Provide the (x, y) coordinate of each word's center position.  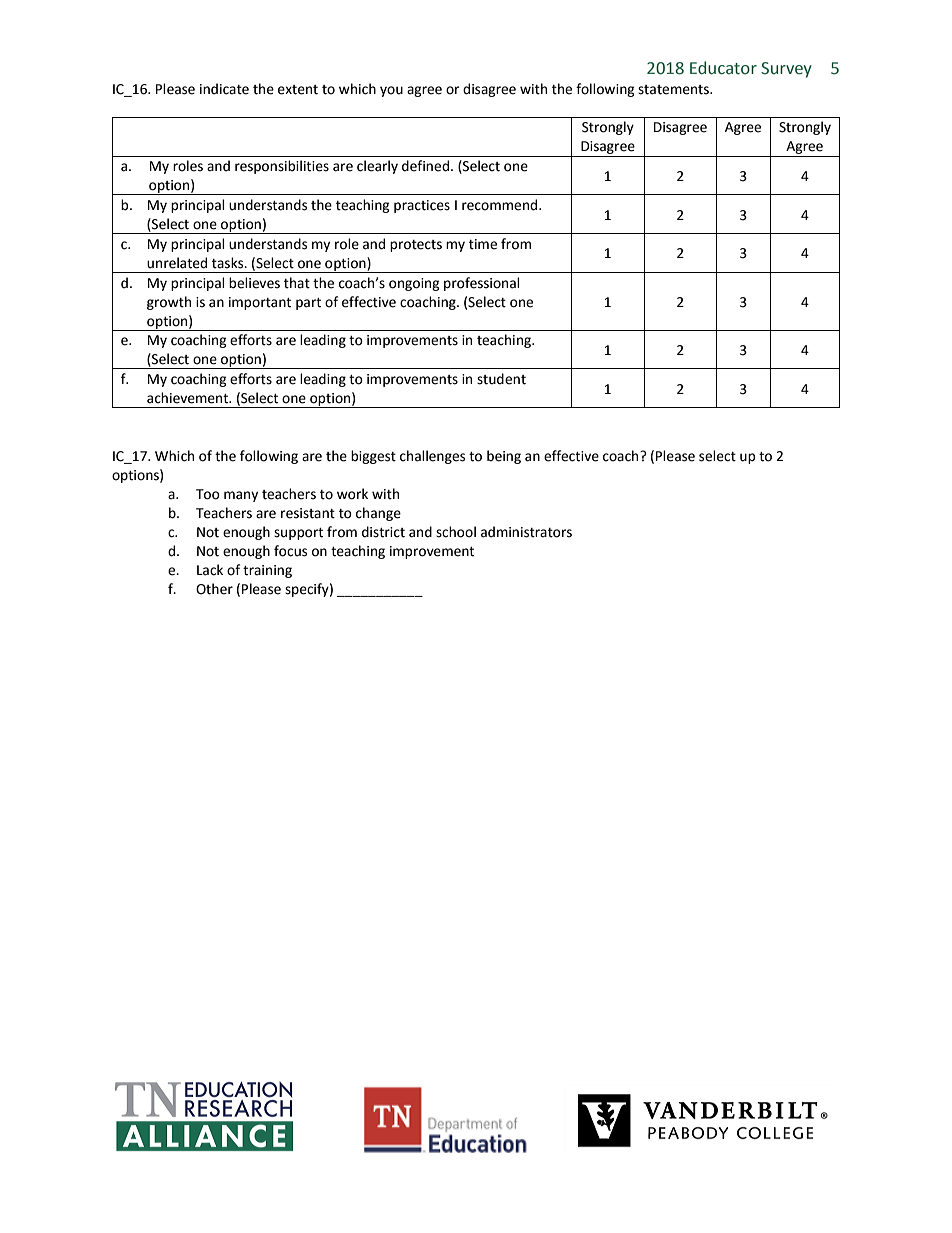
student (501, 379)
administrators (526, 532)
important (260, 303)
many (241, 496)
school (456, 532)
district (383, 532)
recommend (501, 205)
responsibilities (282, 167)
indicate (224, 89)
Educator (723, 68)
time (483, 244)
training (267, 571)
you (391, 91)
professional (482, 284)
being (504, 457)
